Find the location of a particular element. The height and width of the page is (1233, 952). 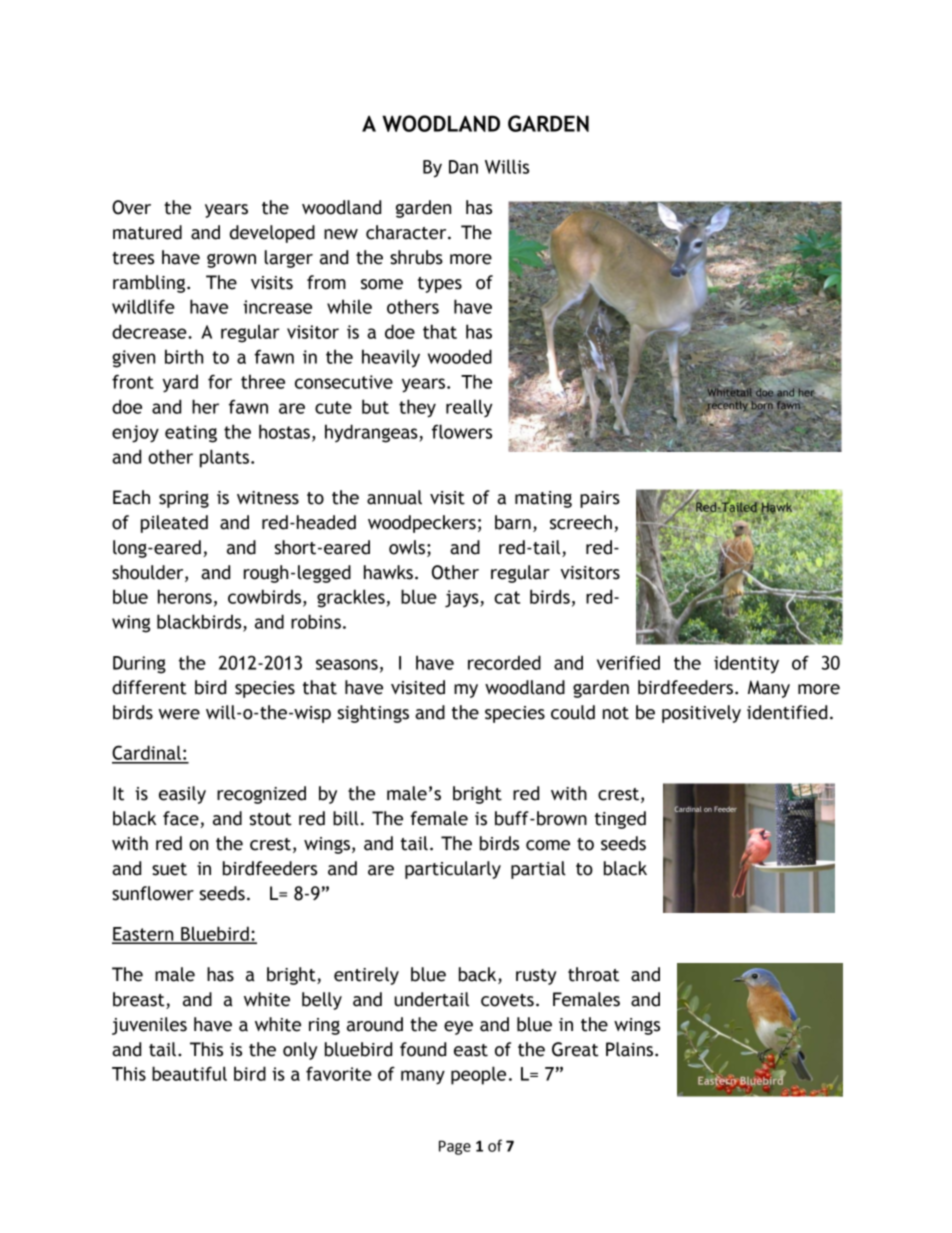

different is located at coordinates (149, 687).
